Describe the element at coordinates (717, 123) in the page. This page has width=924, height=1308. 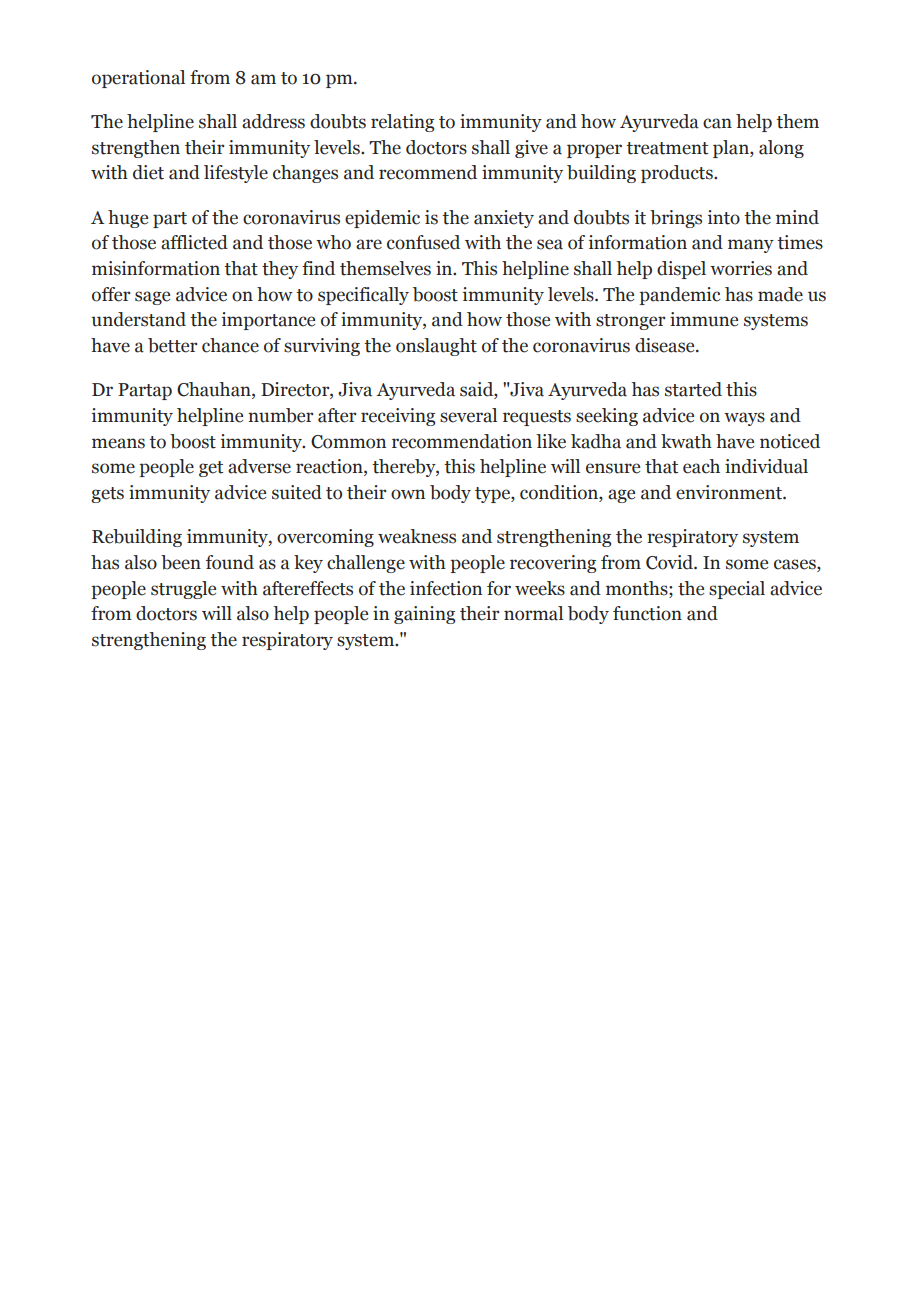
I see `can` at that location.
